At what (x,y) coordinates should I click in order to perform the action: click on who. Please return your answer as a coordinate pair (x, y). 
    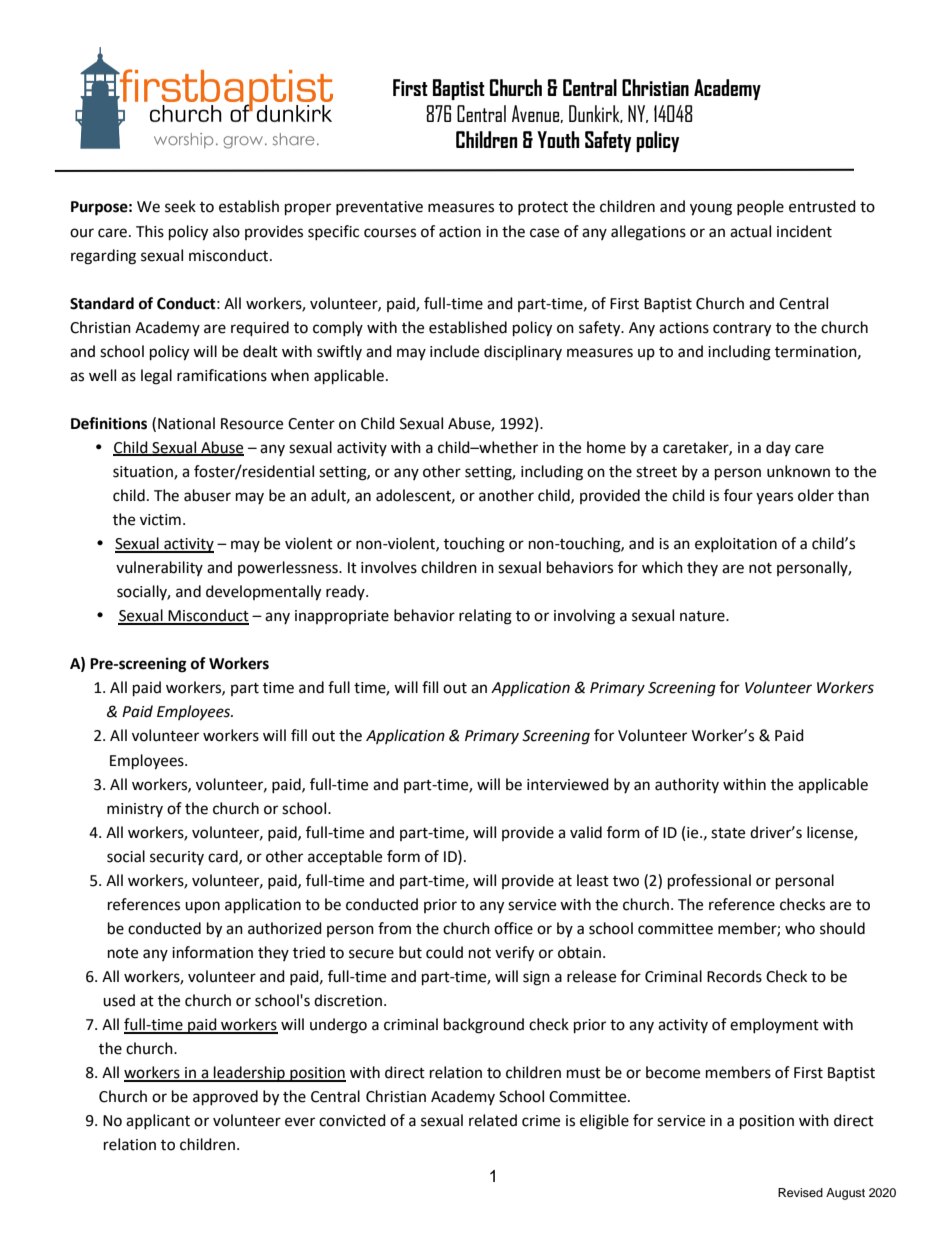
    Looking at the image, I should click on (800, 928).
